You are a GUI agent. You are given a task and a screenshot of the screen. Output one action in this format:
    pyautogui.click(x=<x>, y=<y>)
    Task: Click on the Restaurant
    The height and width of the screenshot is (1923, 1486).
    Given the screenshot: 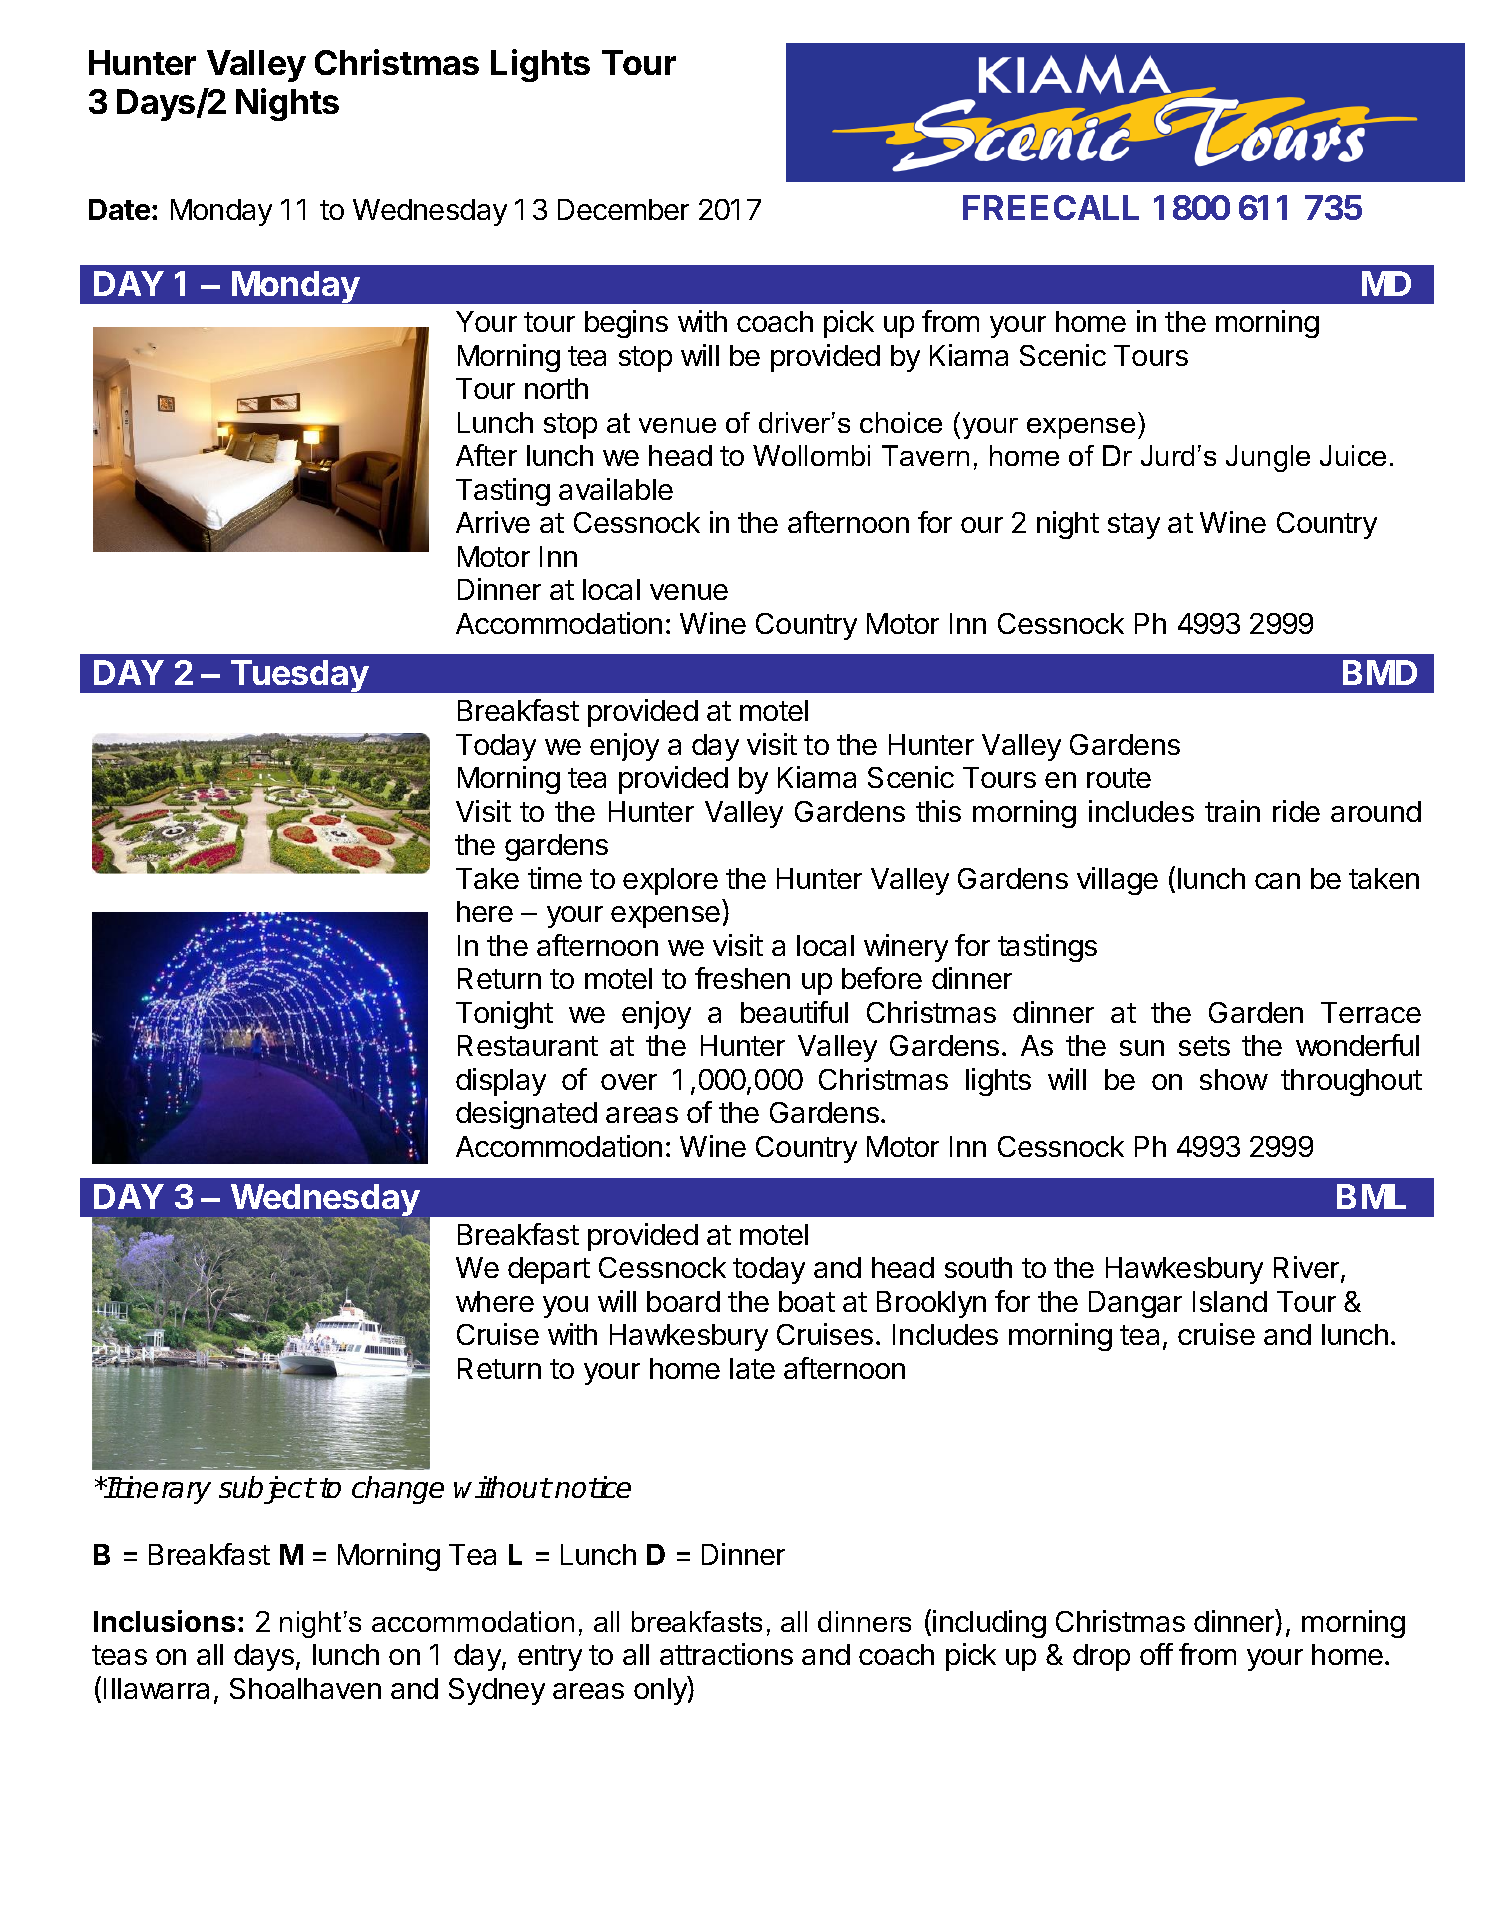 What is the action you would take?
    pyautogui.click(x=528, y=1045)
